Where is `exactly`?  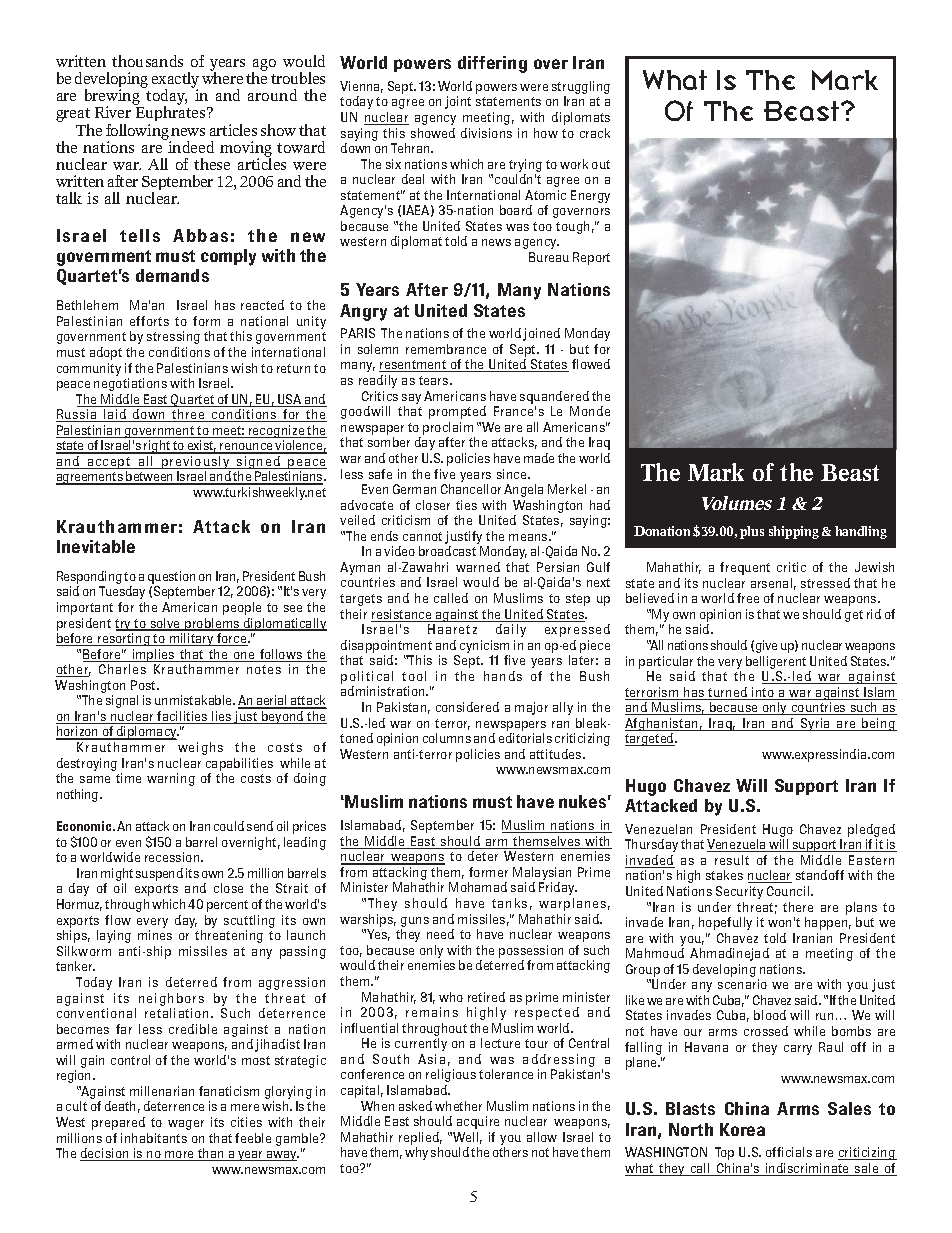 exactly is located at coordinates (175, 81).
